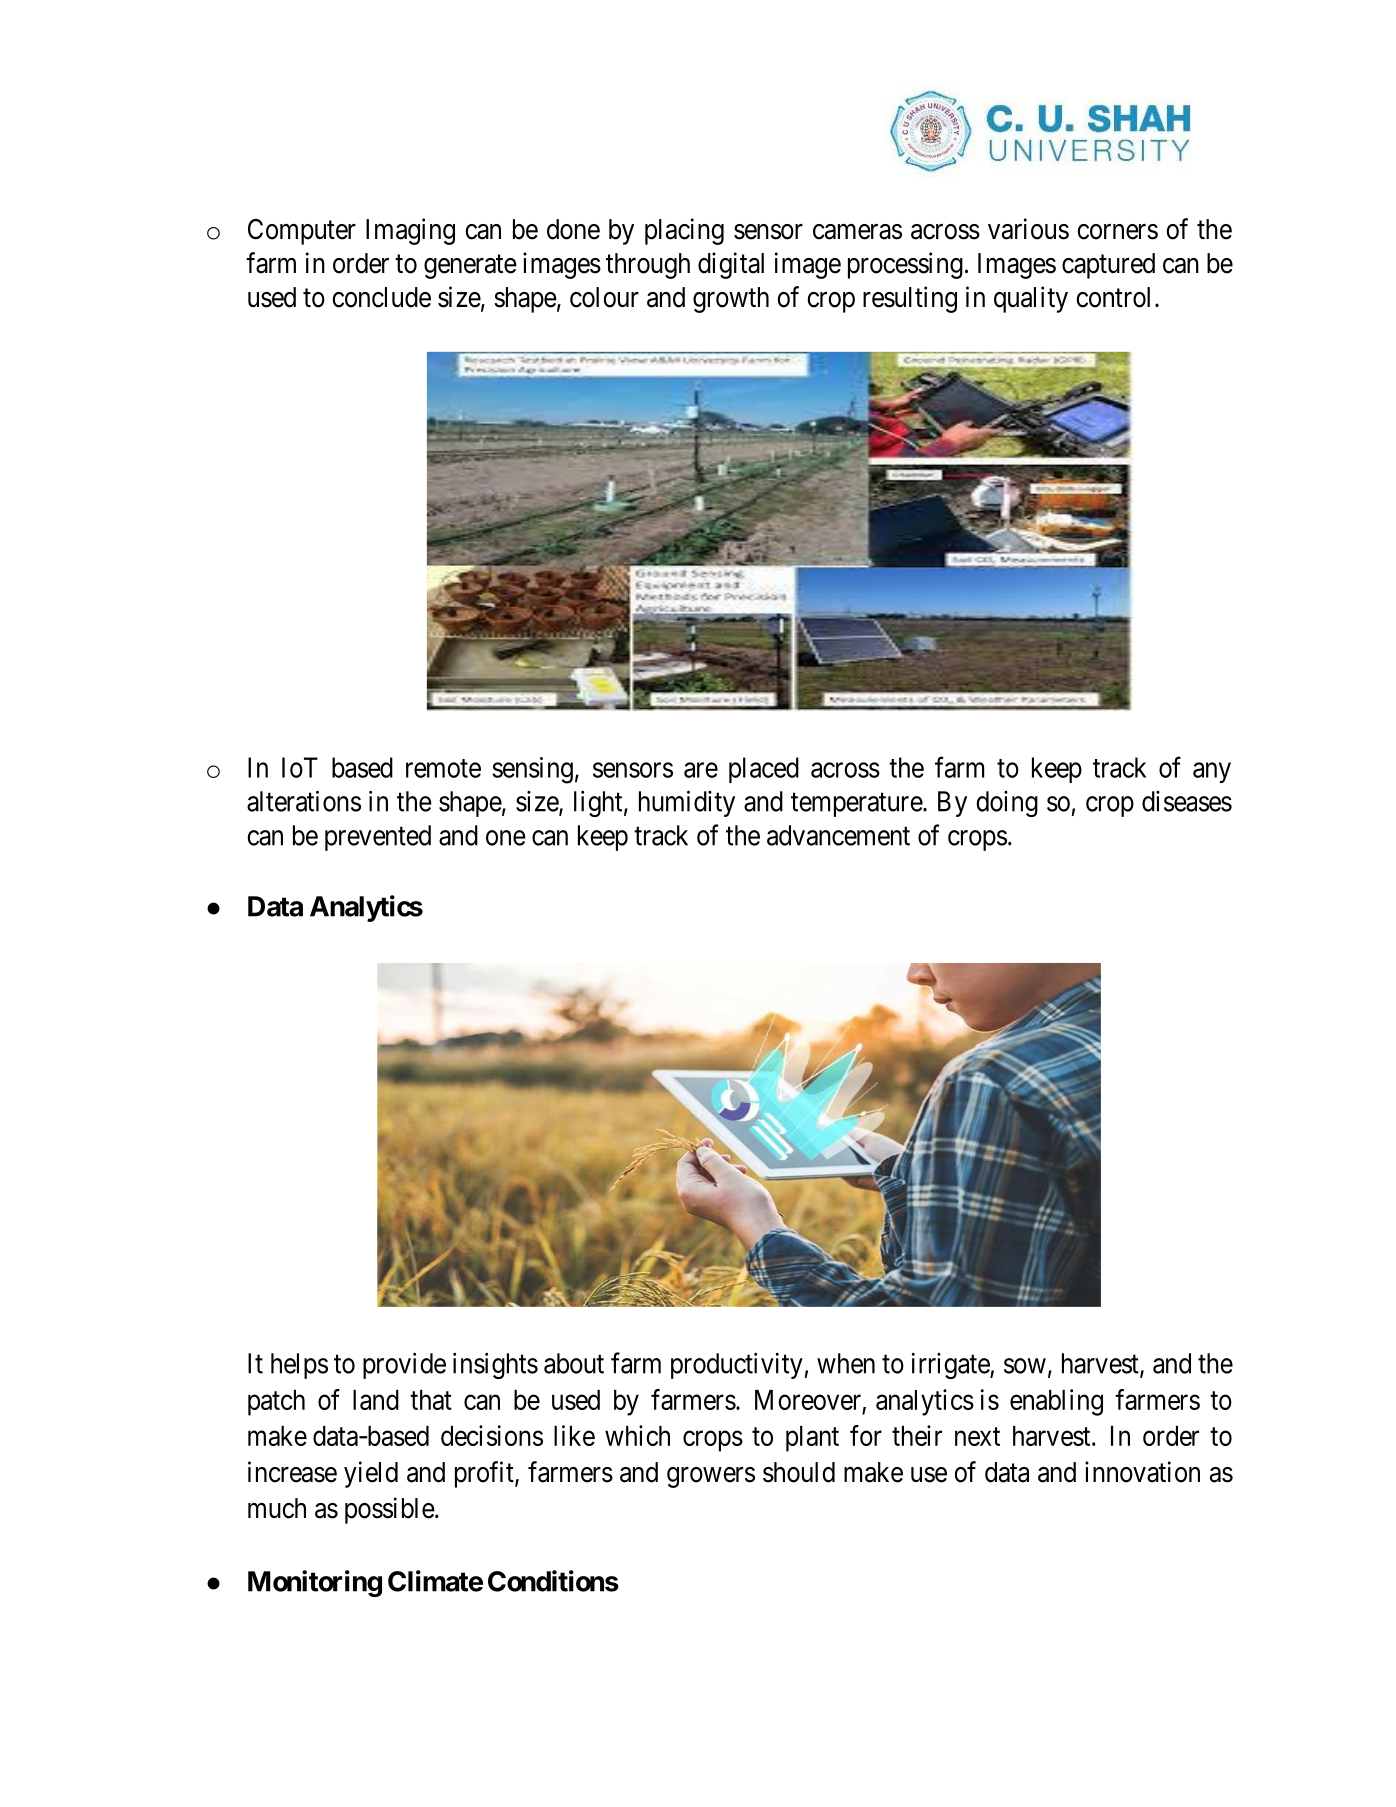 The width and height of the image is (1396, 1807). Describe the element at coordinates (731, 265) in the image. I see `digital` at that location.
